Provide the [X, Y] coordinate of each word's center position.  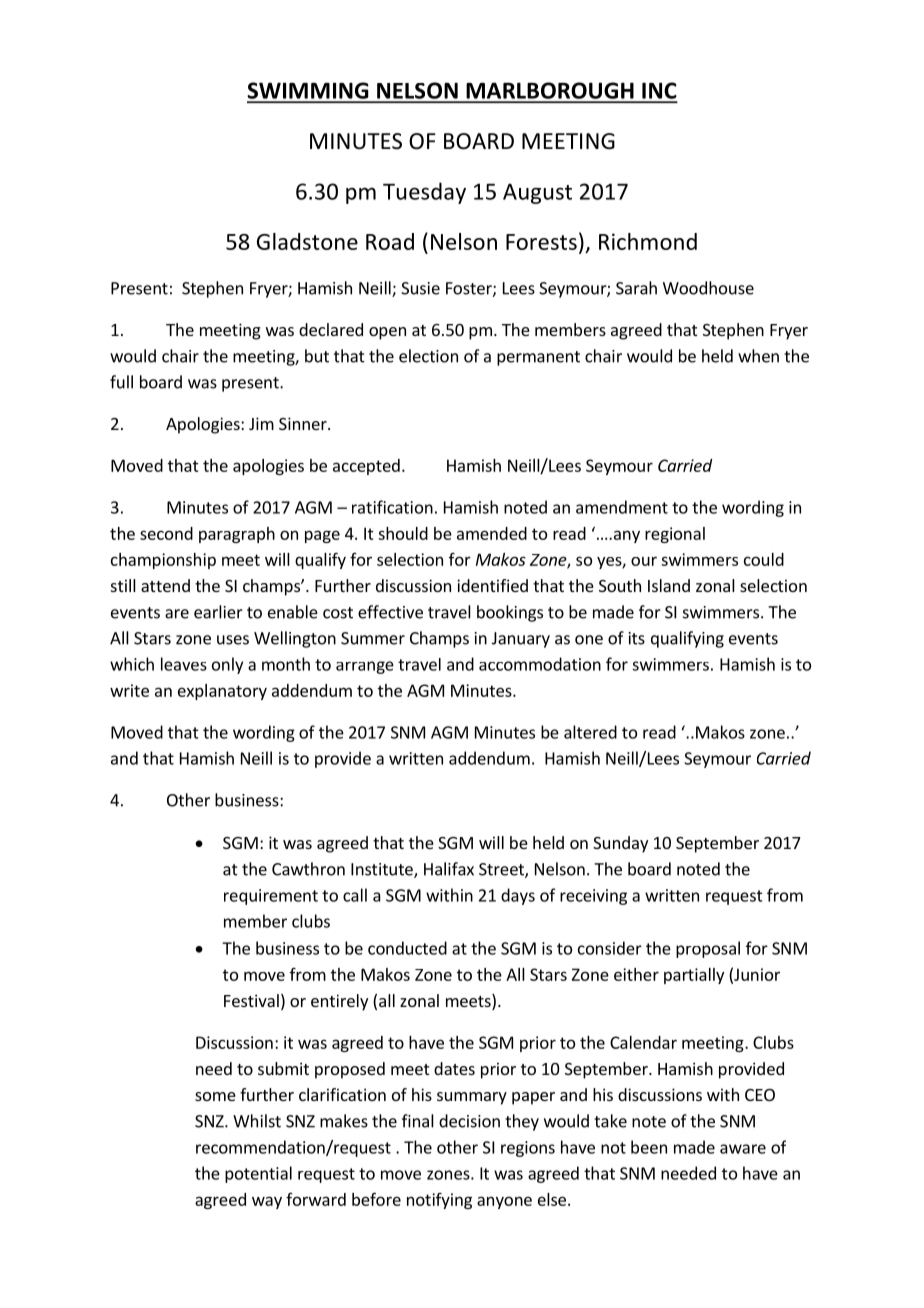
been [649, 1147]
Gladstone [307, 241]
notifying [439, 1201]
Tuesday [424, 193]
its [637, 638]
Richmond [648, 241]
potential [258, 1174]
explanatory [222, 692]
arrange [365, 667]
